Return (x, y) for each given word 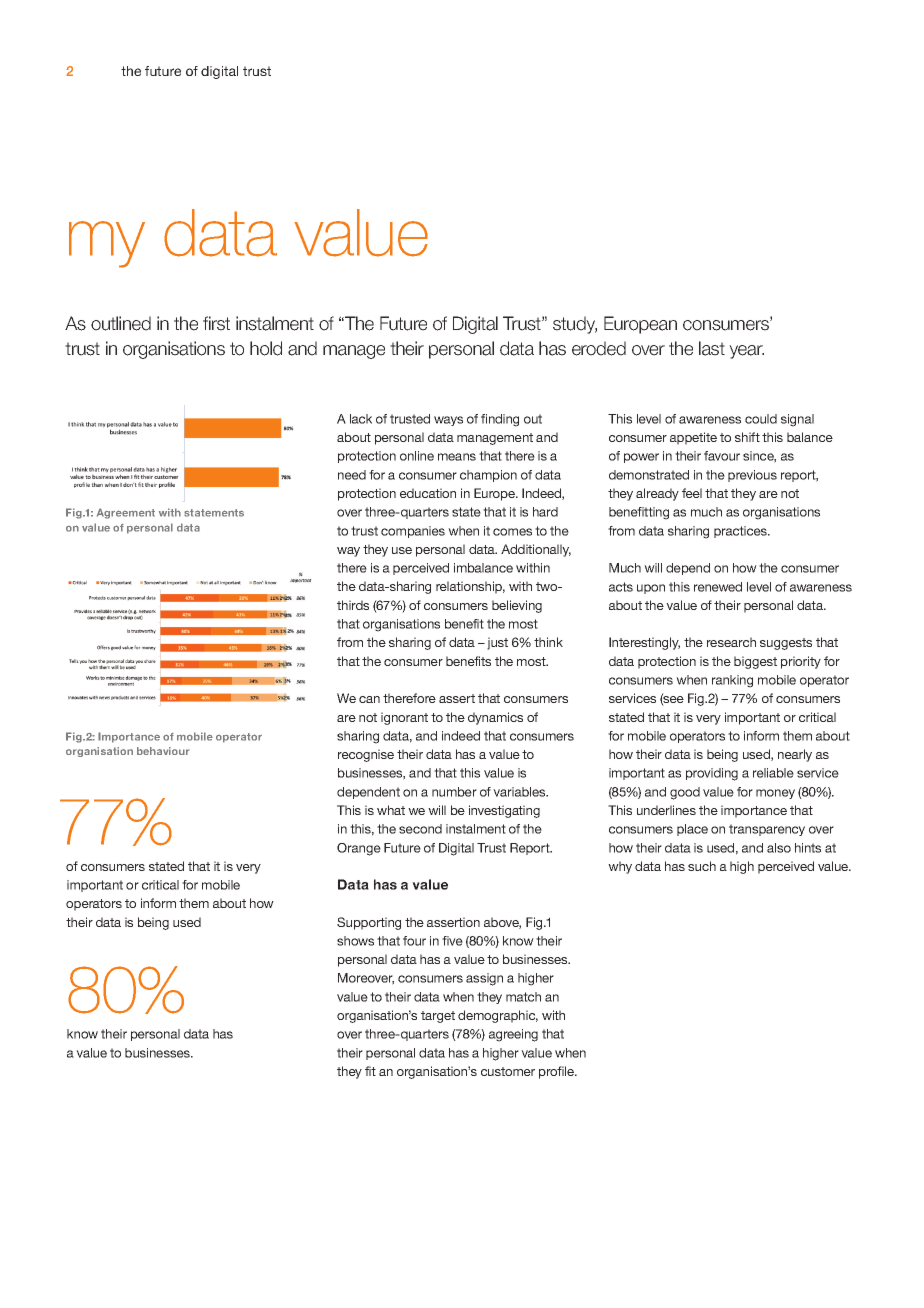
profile (558, 1072)
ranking (732, 681)
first (216, 323)
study (575, 325)
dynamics (495, 718)
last (712, 348)
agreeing (513, 1035)
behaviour (163, 751)
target (438, 1017)
